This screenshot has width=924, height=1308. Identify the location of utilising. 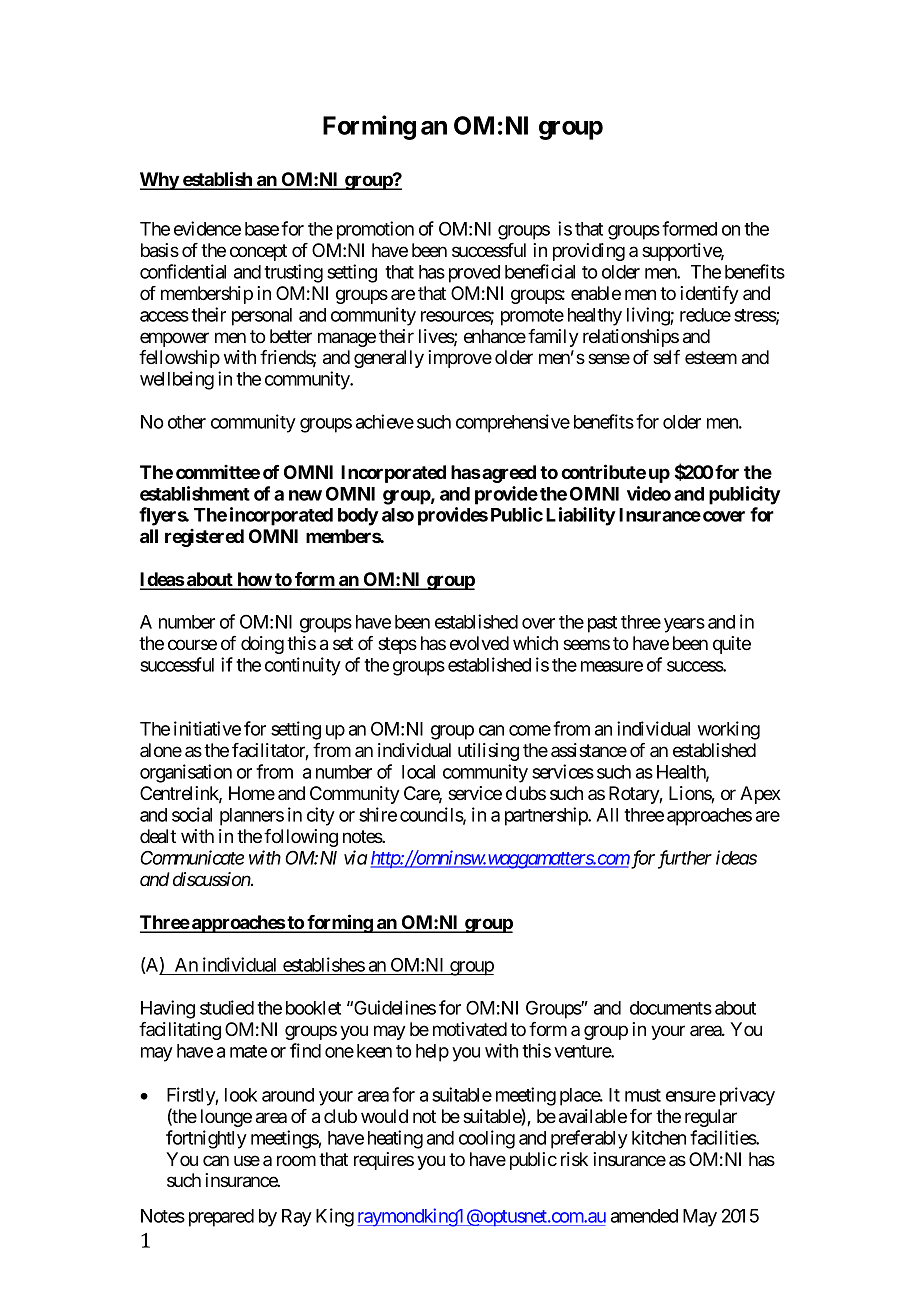
(488, 752).
